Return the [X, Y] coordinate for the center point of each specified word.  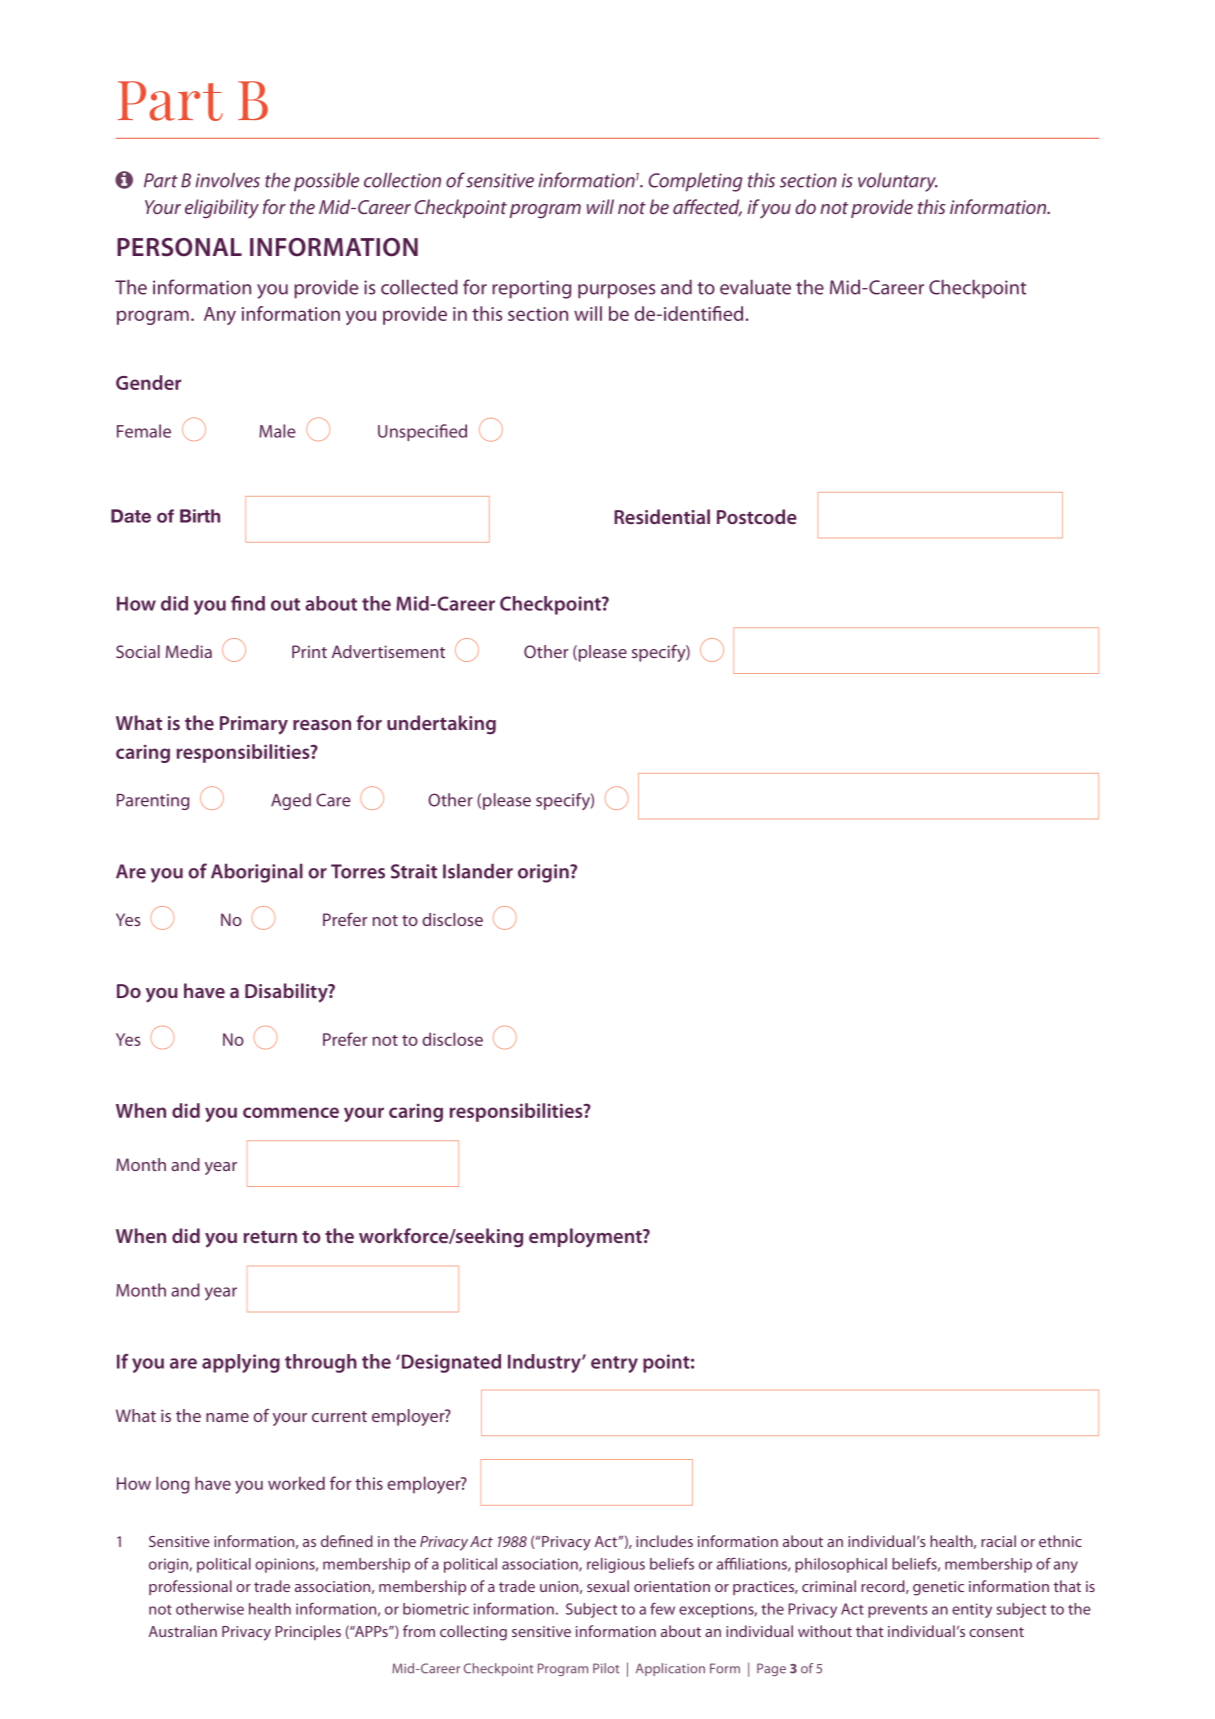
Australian [183, 1631]
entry [614, 1364]
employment [586, 1238]
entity [972, 1610]
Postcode [757, 516]
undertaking [441, 725]
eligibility [222, 209]
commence [291, 1112]
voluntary [898, 182]
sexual [608, 1586]
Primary [254, 725]
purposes [616, 291]
